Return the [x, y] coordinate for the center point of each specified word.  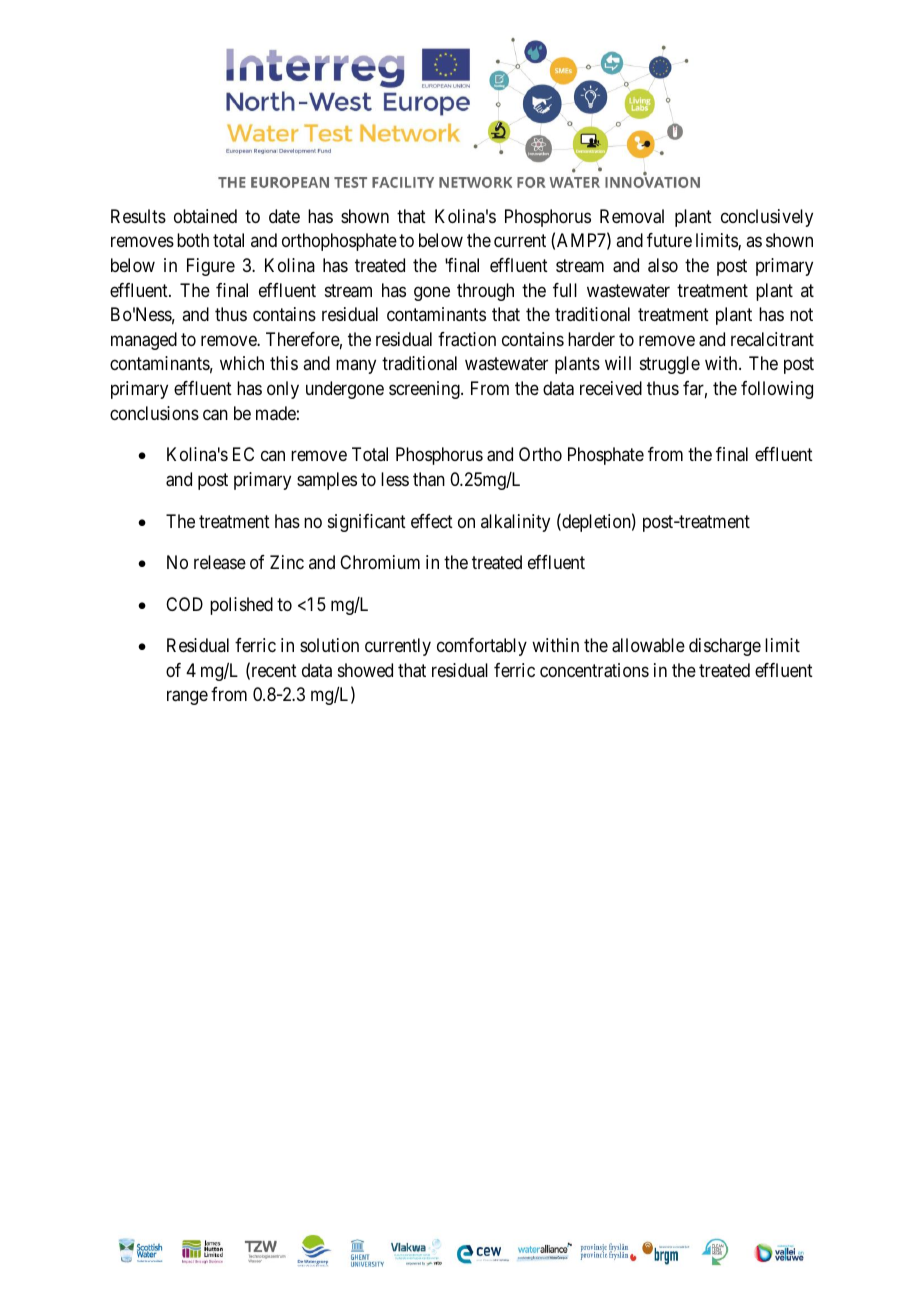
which [242, 363]
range [187, 698]
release [220, 562]
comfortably [482, 647]
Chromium [380, 562]
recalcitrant [772, 339]
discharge [725, 647]
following [777, 390]
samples [327, 481]
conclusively [767, 218]
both [193, 240]
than [429, 479]
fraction [467, 339]
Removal [632, 216]
